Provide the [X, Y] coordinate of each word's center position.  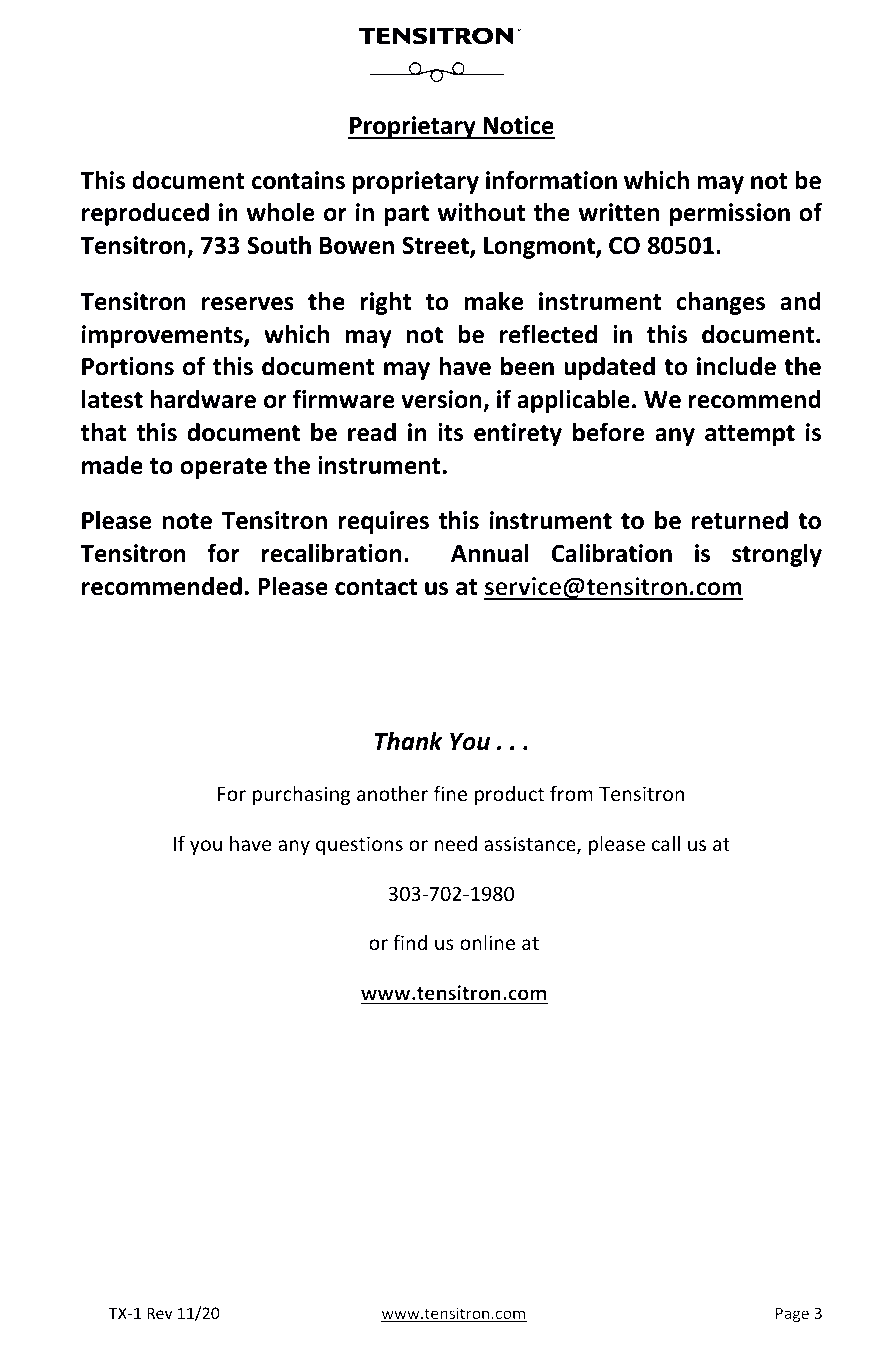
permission [730, 214]
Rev [159, 1313]
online [487, 942]
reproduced [145, 214]
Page [792, 1314]
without [481, 212]
